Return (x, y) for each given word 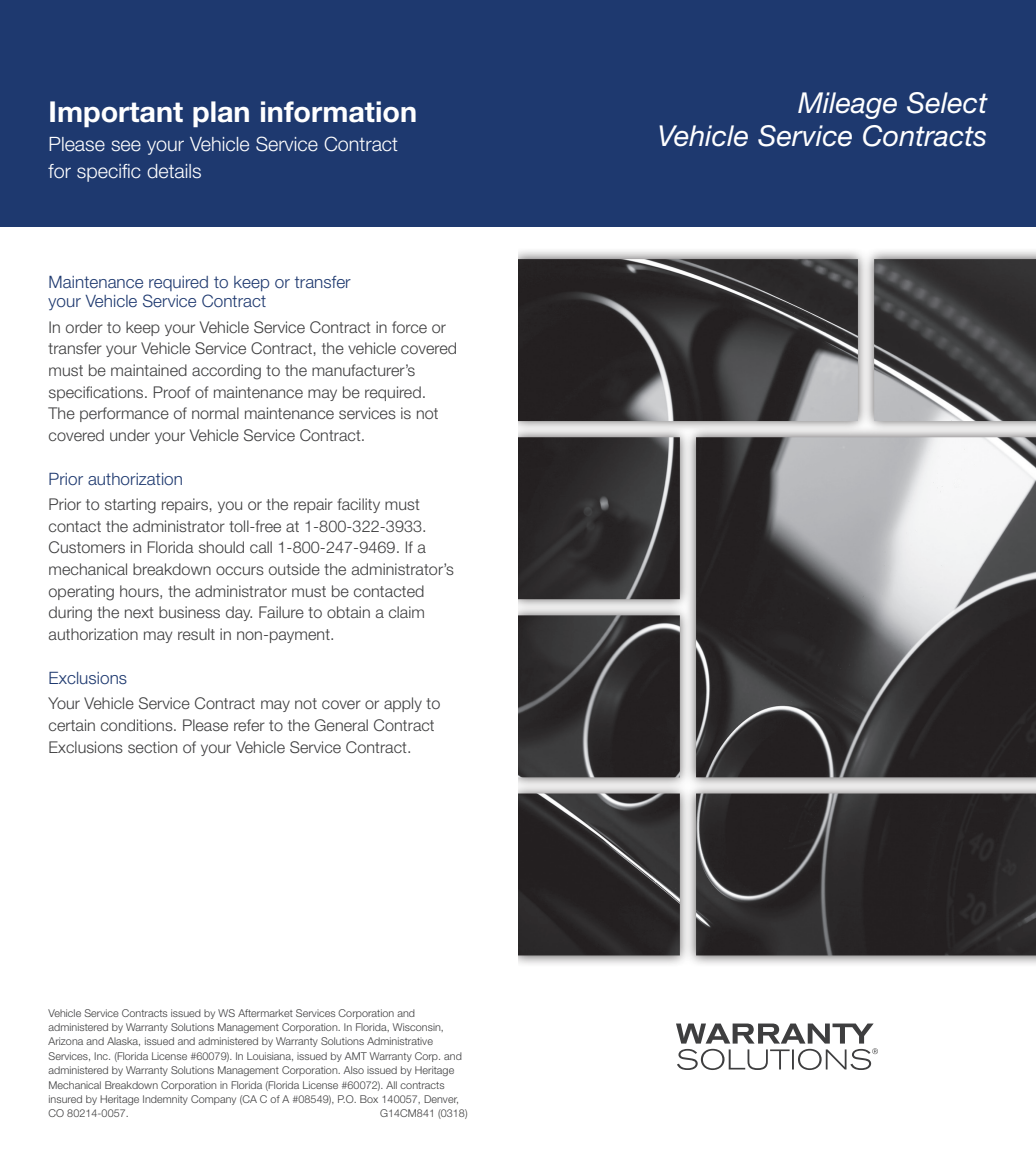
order (84, 327)
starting (130, 506)
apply (403, 704)
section (152, 747)
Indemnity (165, 1100)
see (126, 146)
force (409, 327)
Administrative (400, 1041)
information (338, 112)
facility (358, 505)
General (341, 725)
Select (947, 103)
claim (406, 612)
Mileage (847, 105)
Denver (441, 1099)
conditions (138, 725)
